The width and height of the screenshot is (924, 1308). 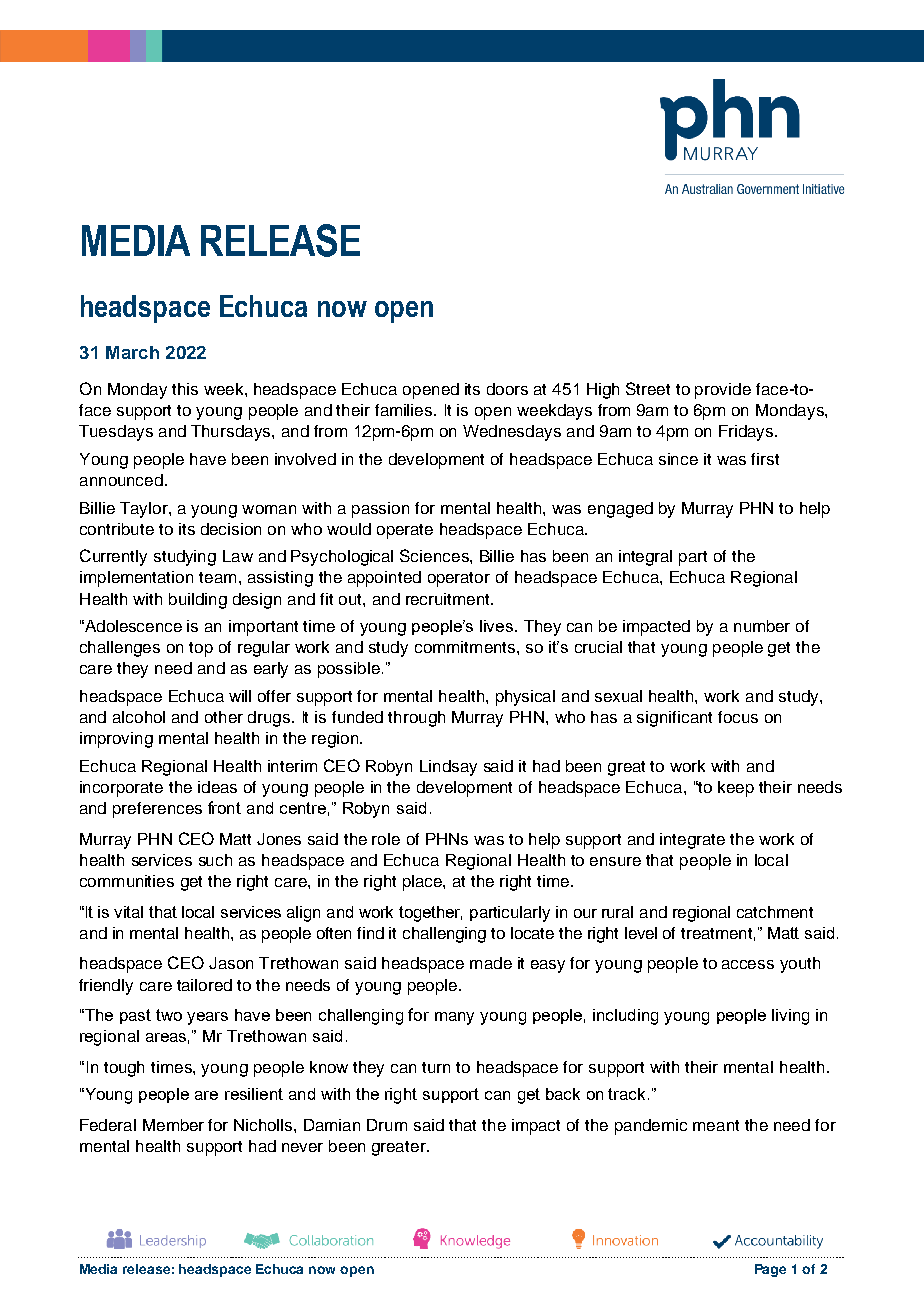 What do you see at coordinates (507, 389) in the screenshot?
I see `doors` at bounding box center [507, 389].
